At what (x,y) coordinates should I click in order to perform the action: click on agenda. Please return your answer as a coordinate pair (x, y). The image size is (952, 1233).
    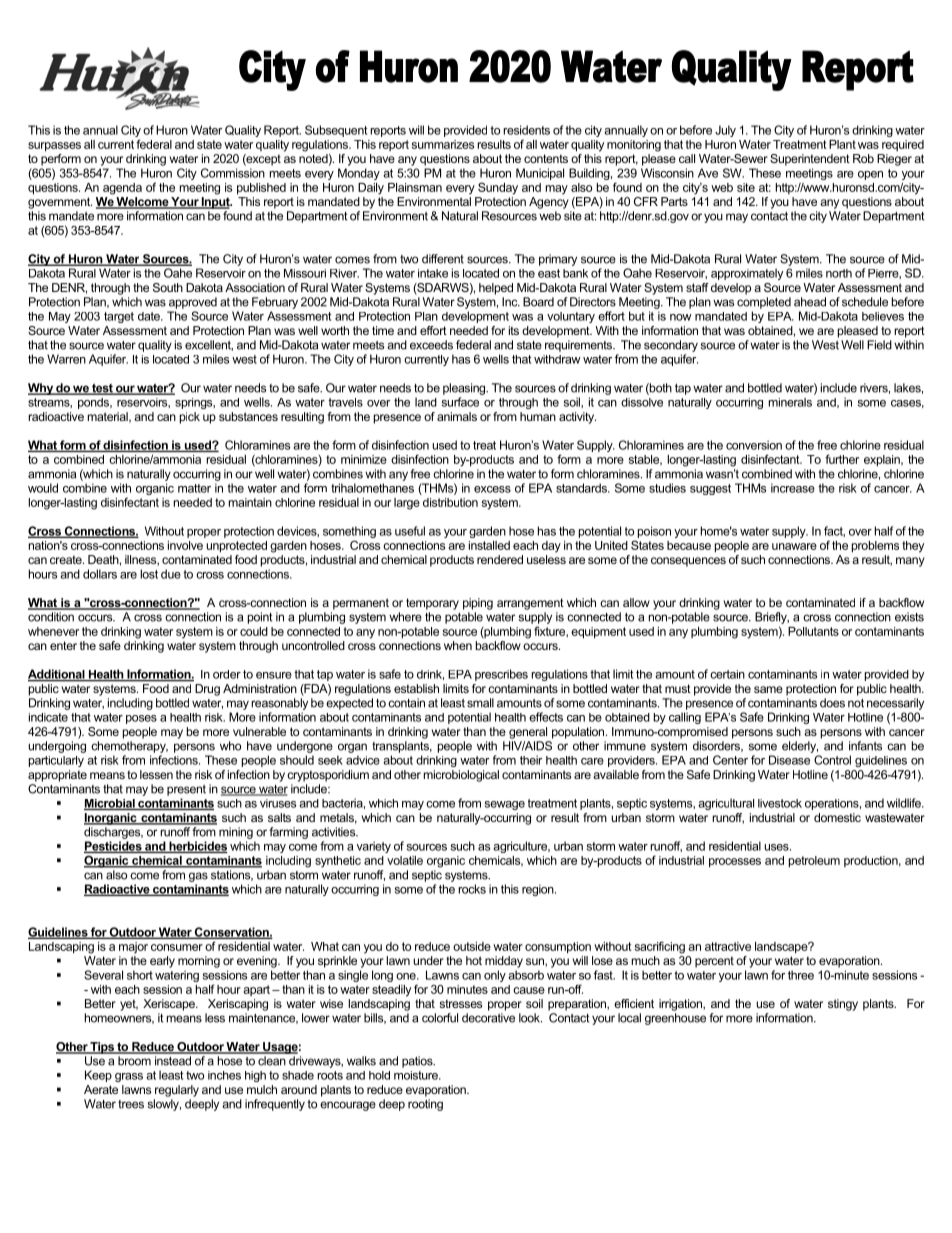
    Looking at the image, I should click on (122, 189).
